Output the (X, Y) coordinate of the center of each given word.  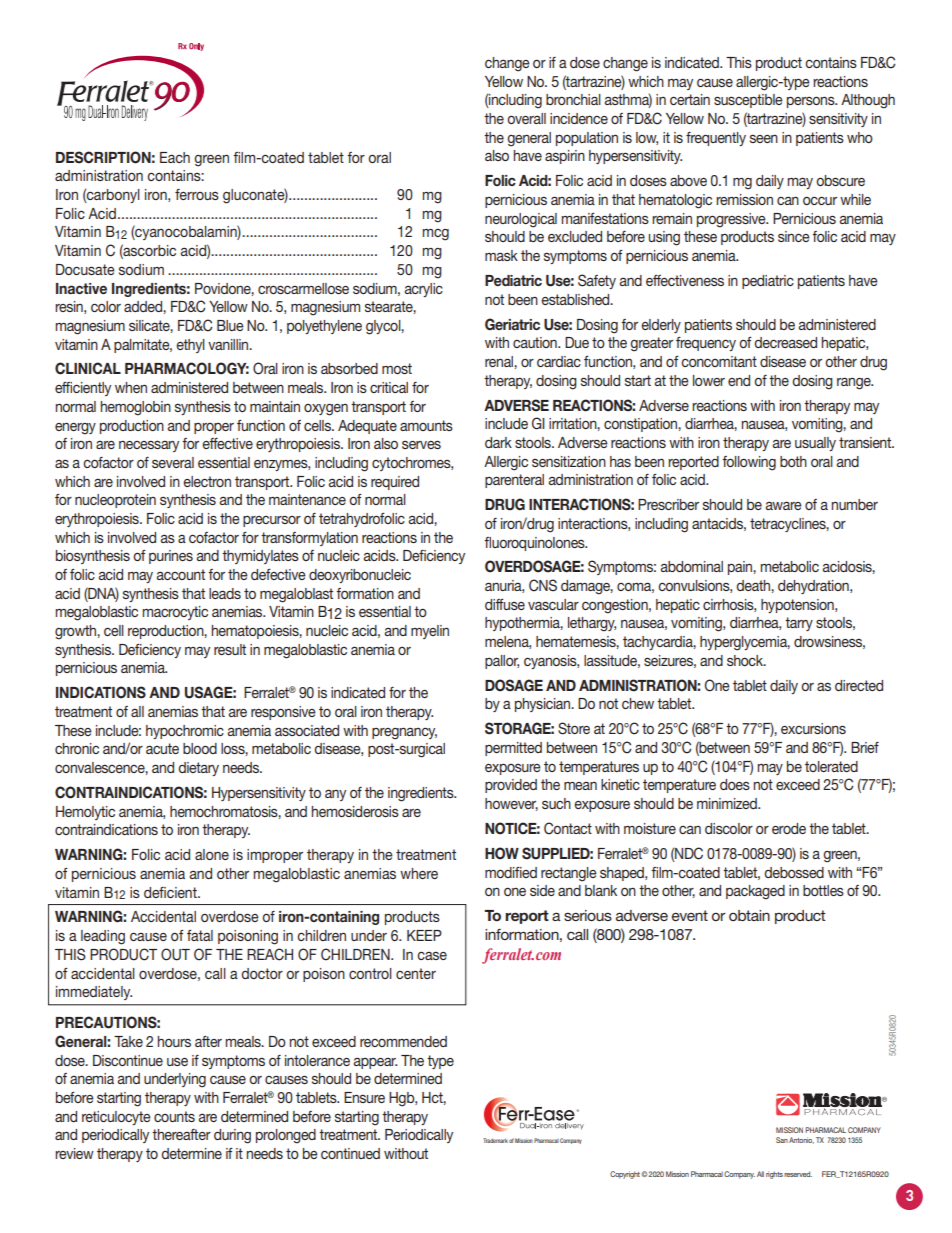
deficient (171, 892)
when (131, 387)
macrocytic (175, 613)
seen (764, 139)
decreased (785, 342)
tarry (799, 624)
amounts (426, 425)
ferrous (197, 194)
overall (526, 118)
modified (511, 872)
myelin (430, 632)
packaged (755, 892)
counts (174, 1116)
